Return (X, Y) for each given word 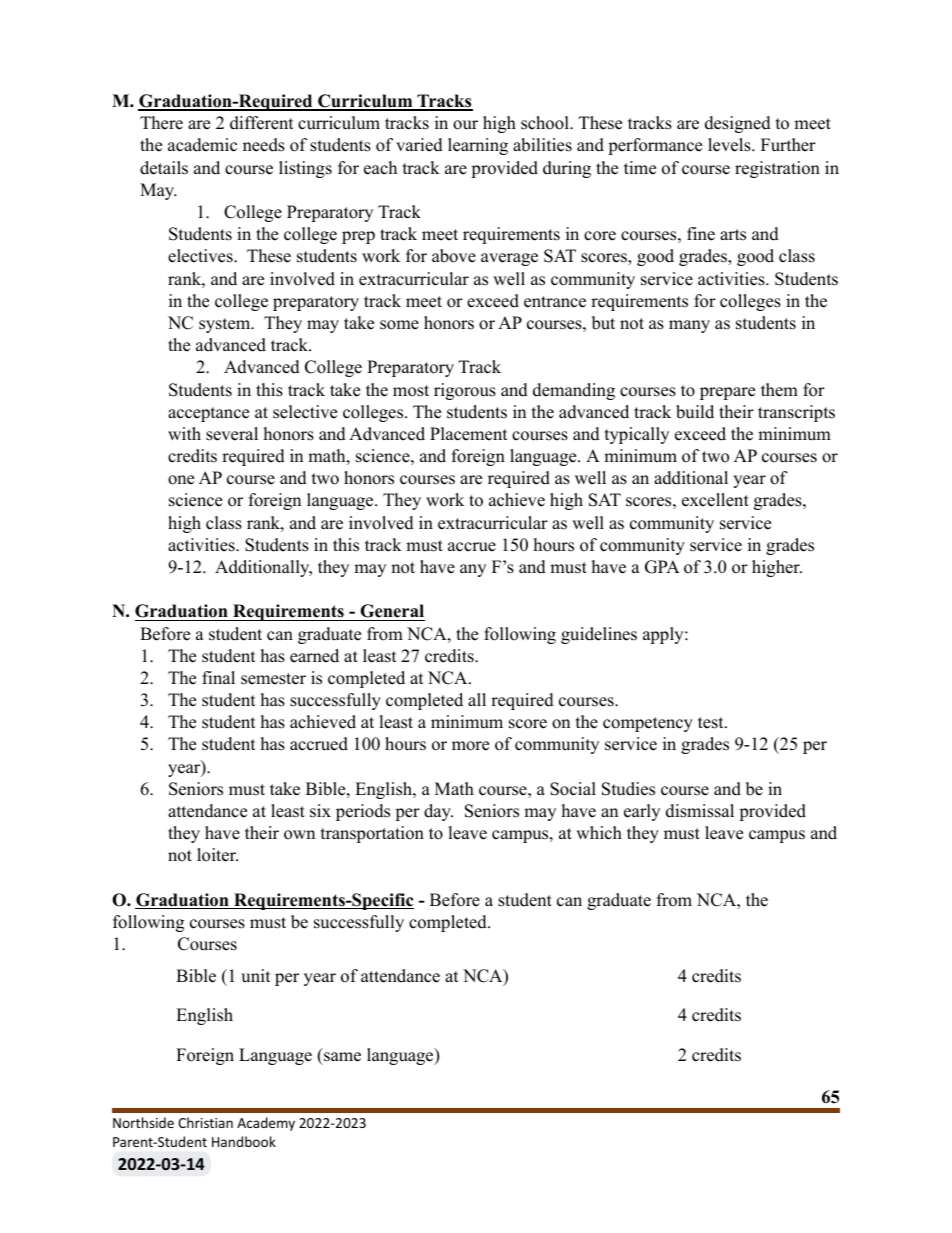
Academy (266, 1124)
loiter (217, 855)
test (712, 723)
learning (478, 146)
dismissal (700, 811)
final (218, 677)
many (689, 326)
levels (729, 145)
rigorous (465, 391)
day (438, 812)
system (226, 325)
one (181, 480)
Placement (469, 434)
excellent (715, 500)
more (470, 746)
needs (264, 145)
